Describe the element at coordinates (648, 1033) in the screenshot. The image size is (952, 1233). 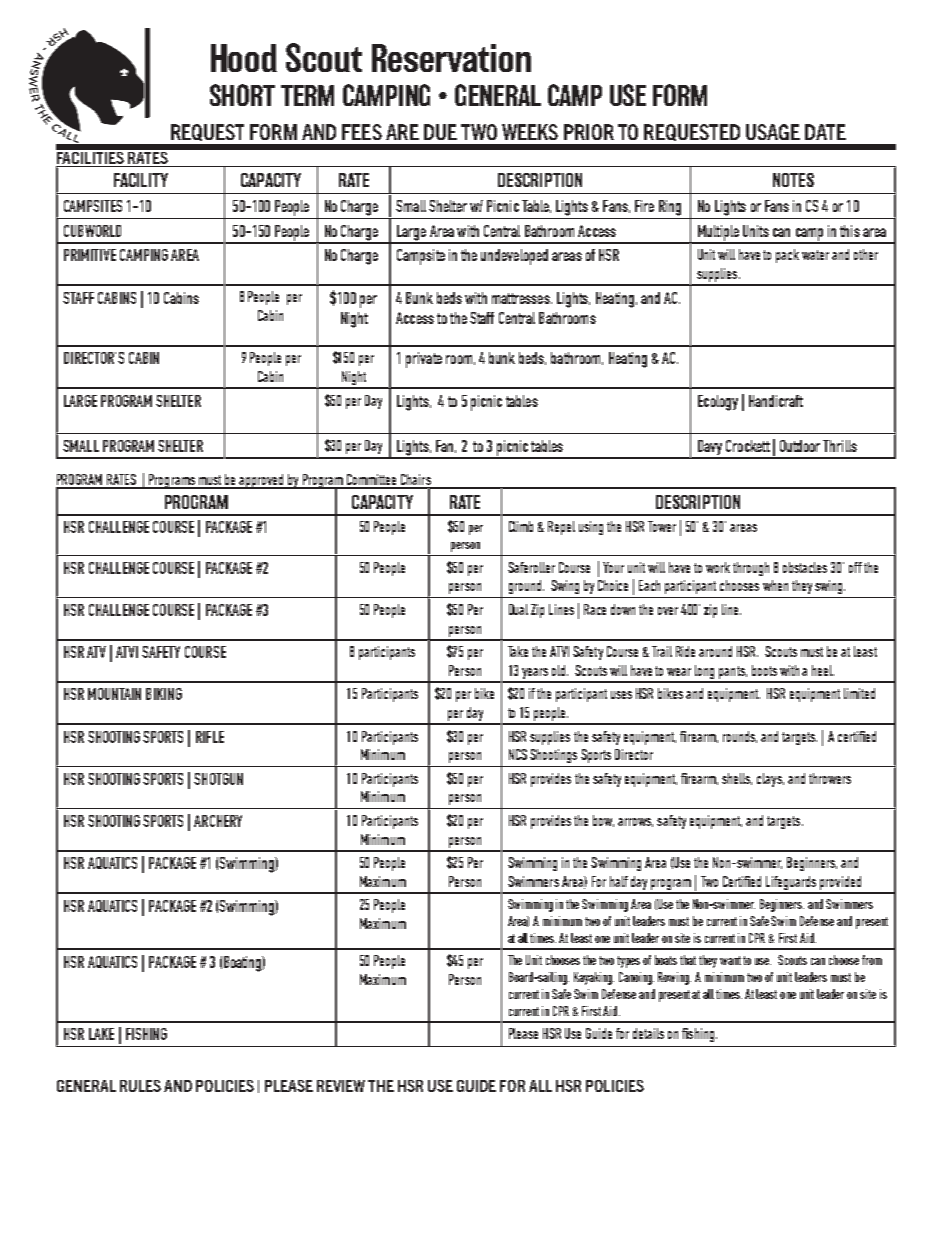
I see `details` at that location.
